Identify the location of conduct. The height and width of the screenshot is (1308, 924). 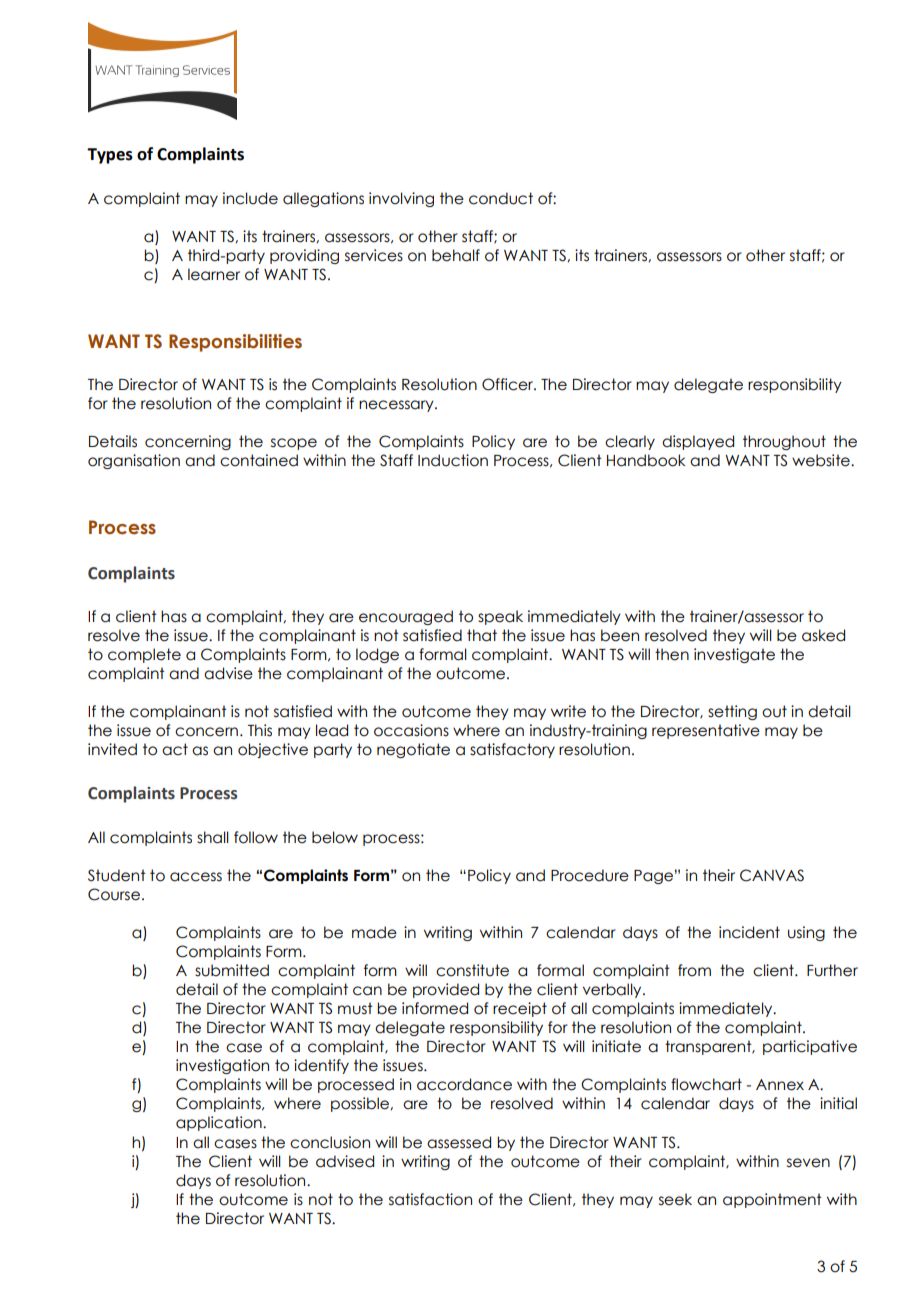
(501, 198).
